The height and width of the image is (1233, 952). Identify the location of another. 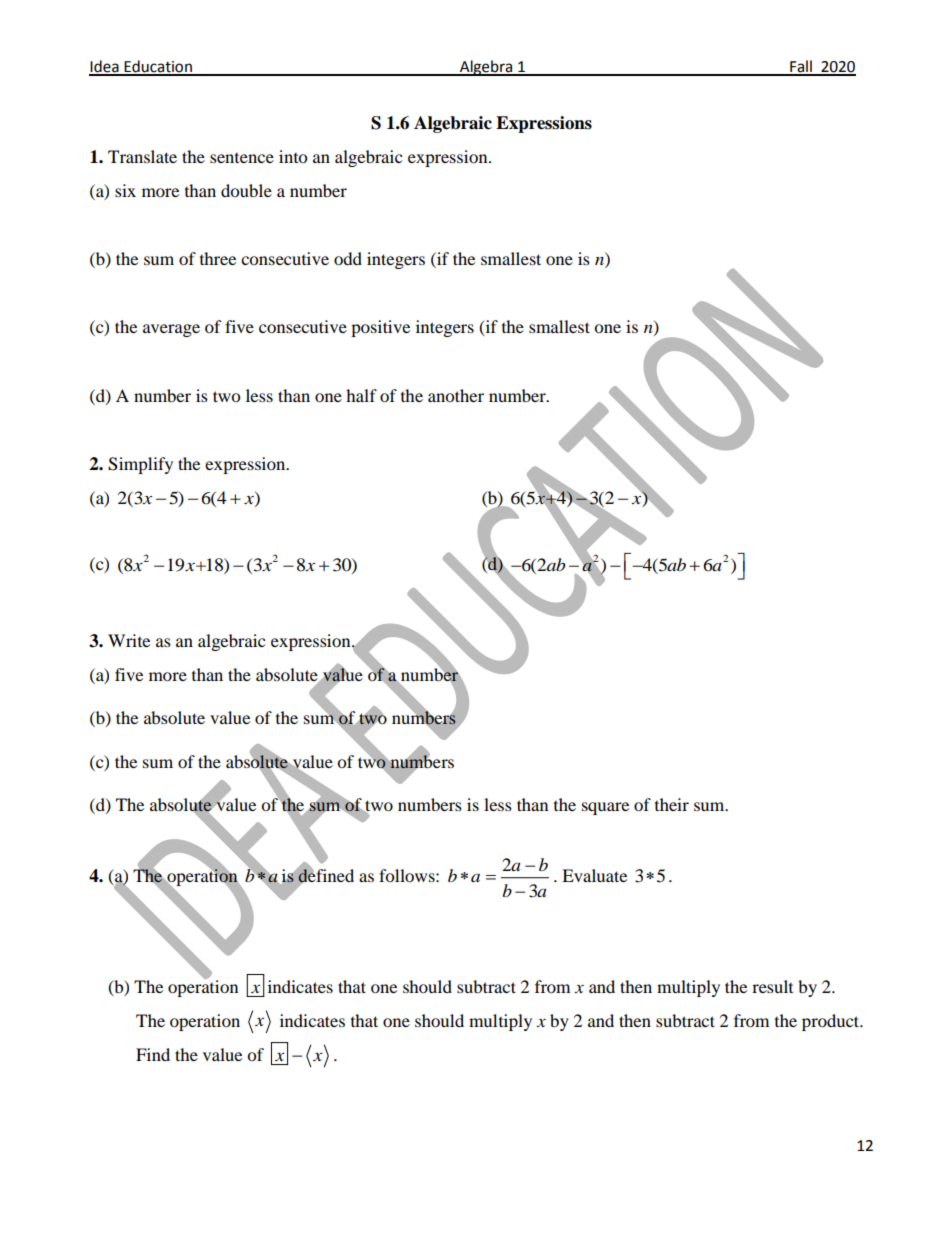
(456, 395).
